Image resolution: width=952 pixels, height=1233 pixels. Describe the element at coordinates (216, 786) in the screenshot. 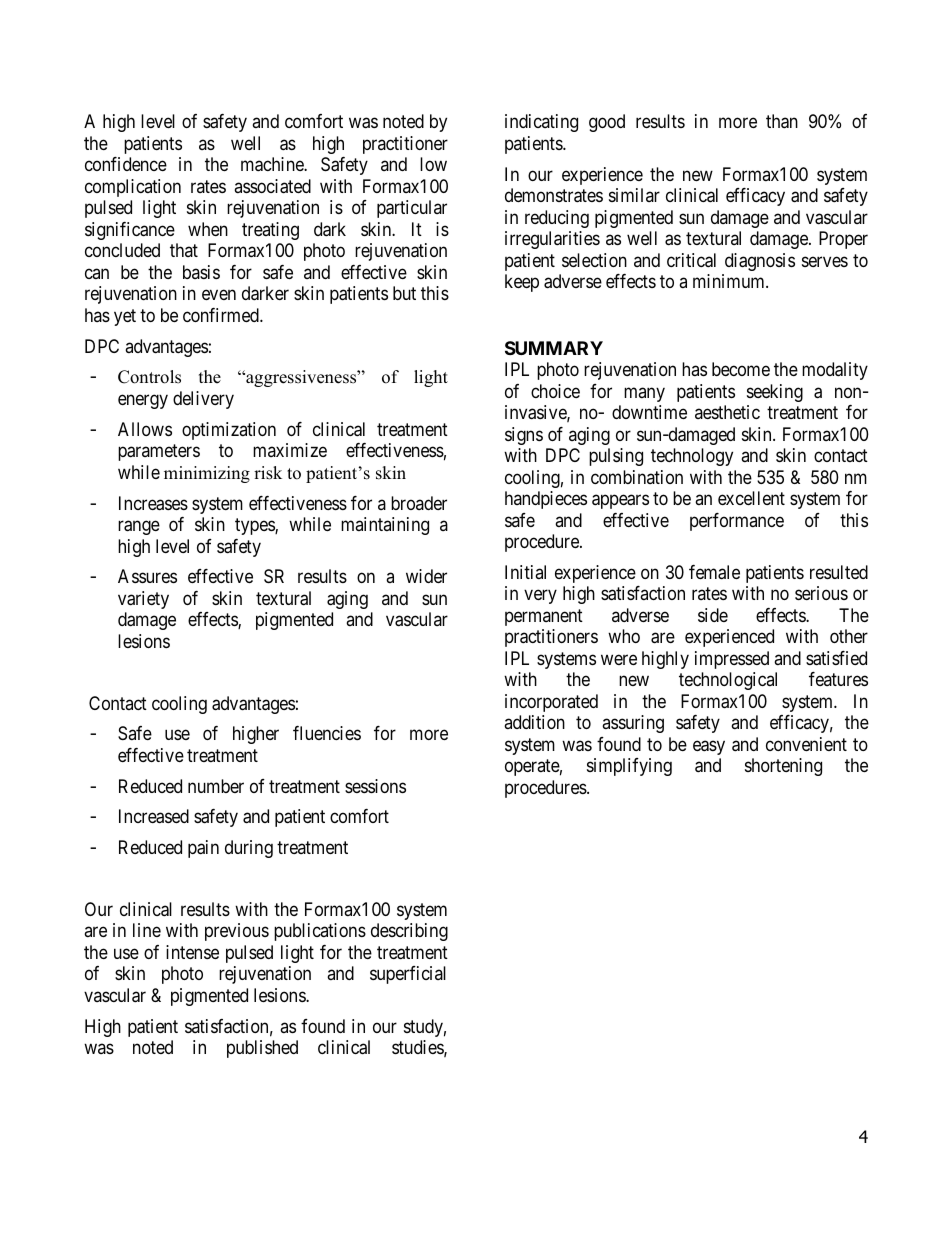

I see `number` at that location.
